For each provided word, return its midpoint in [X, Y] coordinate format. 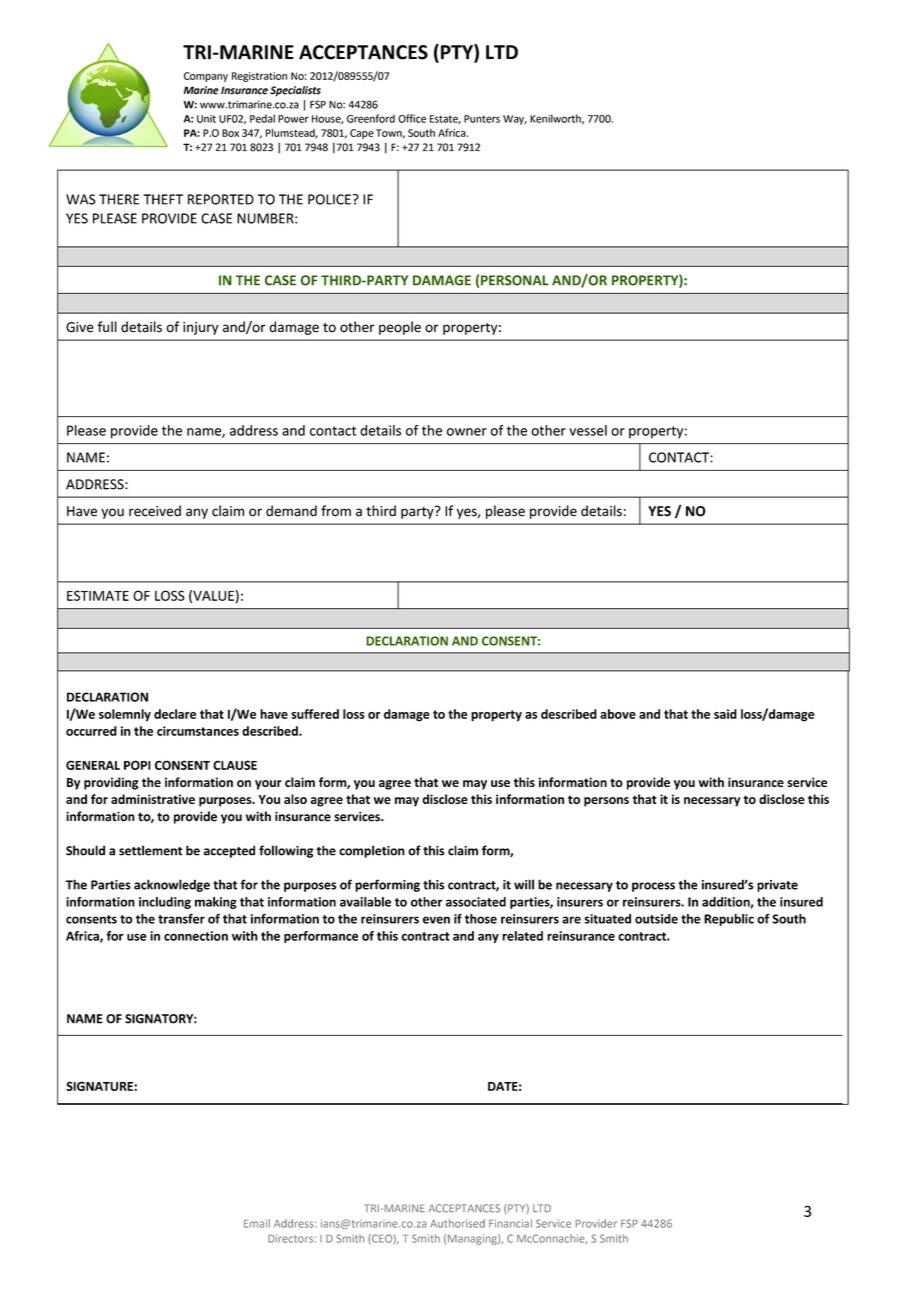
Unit [206, 119]
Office [412, 118]
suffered [315, 714]
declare [175, 714]
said [725, 714]
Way [515, 120]
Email [257, 1223]
